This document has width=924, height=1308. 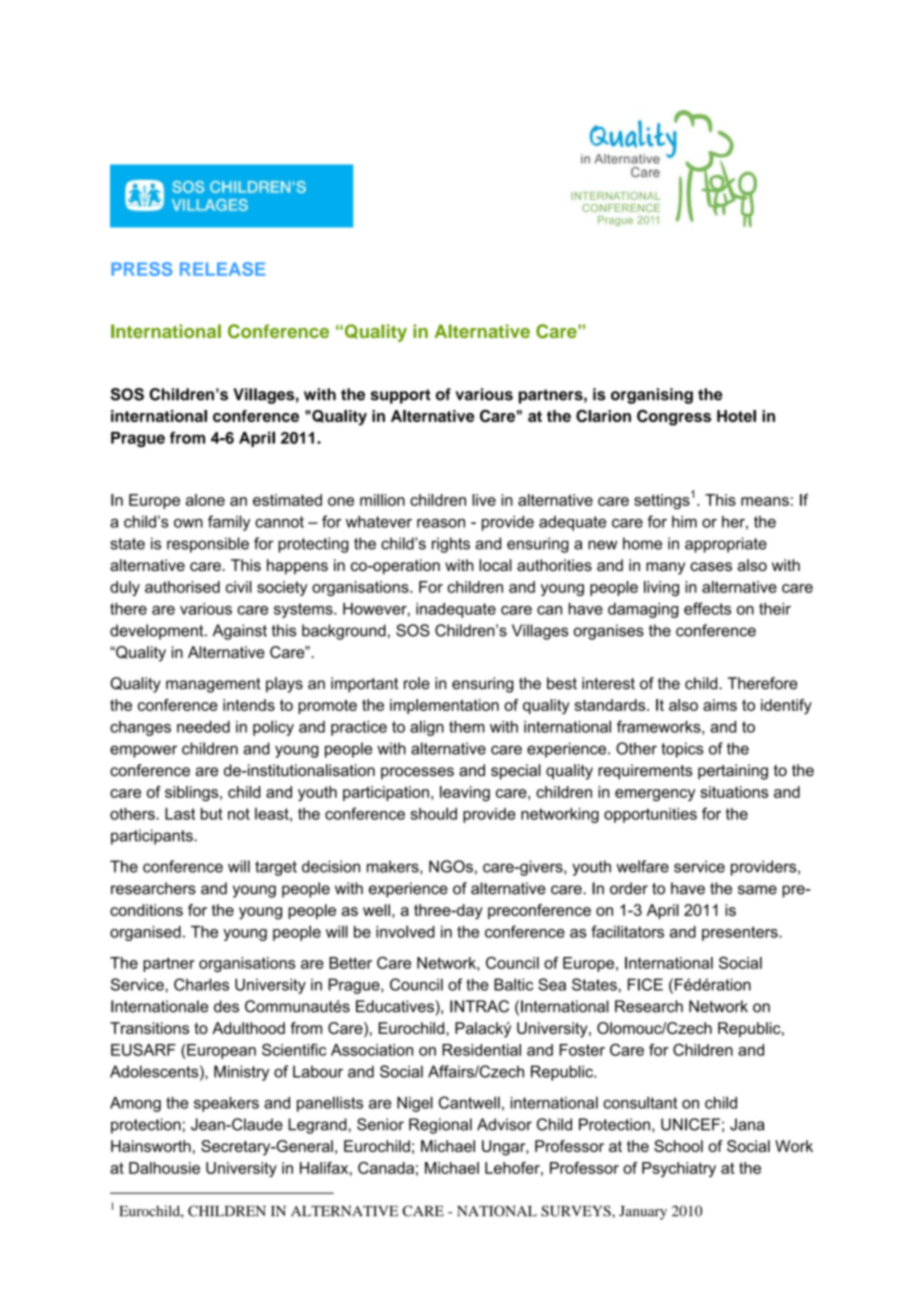 What do you see at coordinates (679, 1169) in the document?
I see `Psychiatry` at bounding box center [679, 1169].
